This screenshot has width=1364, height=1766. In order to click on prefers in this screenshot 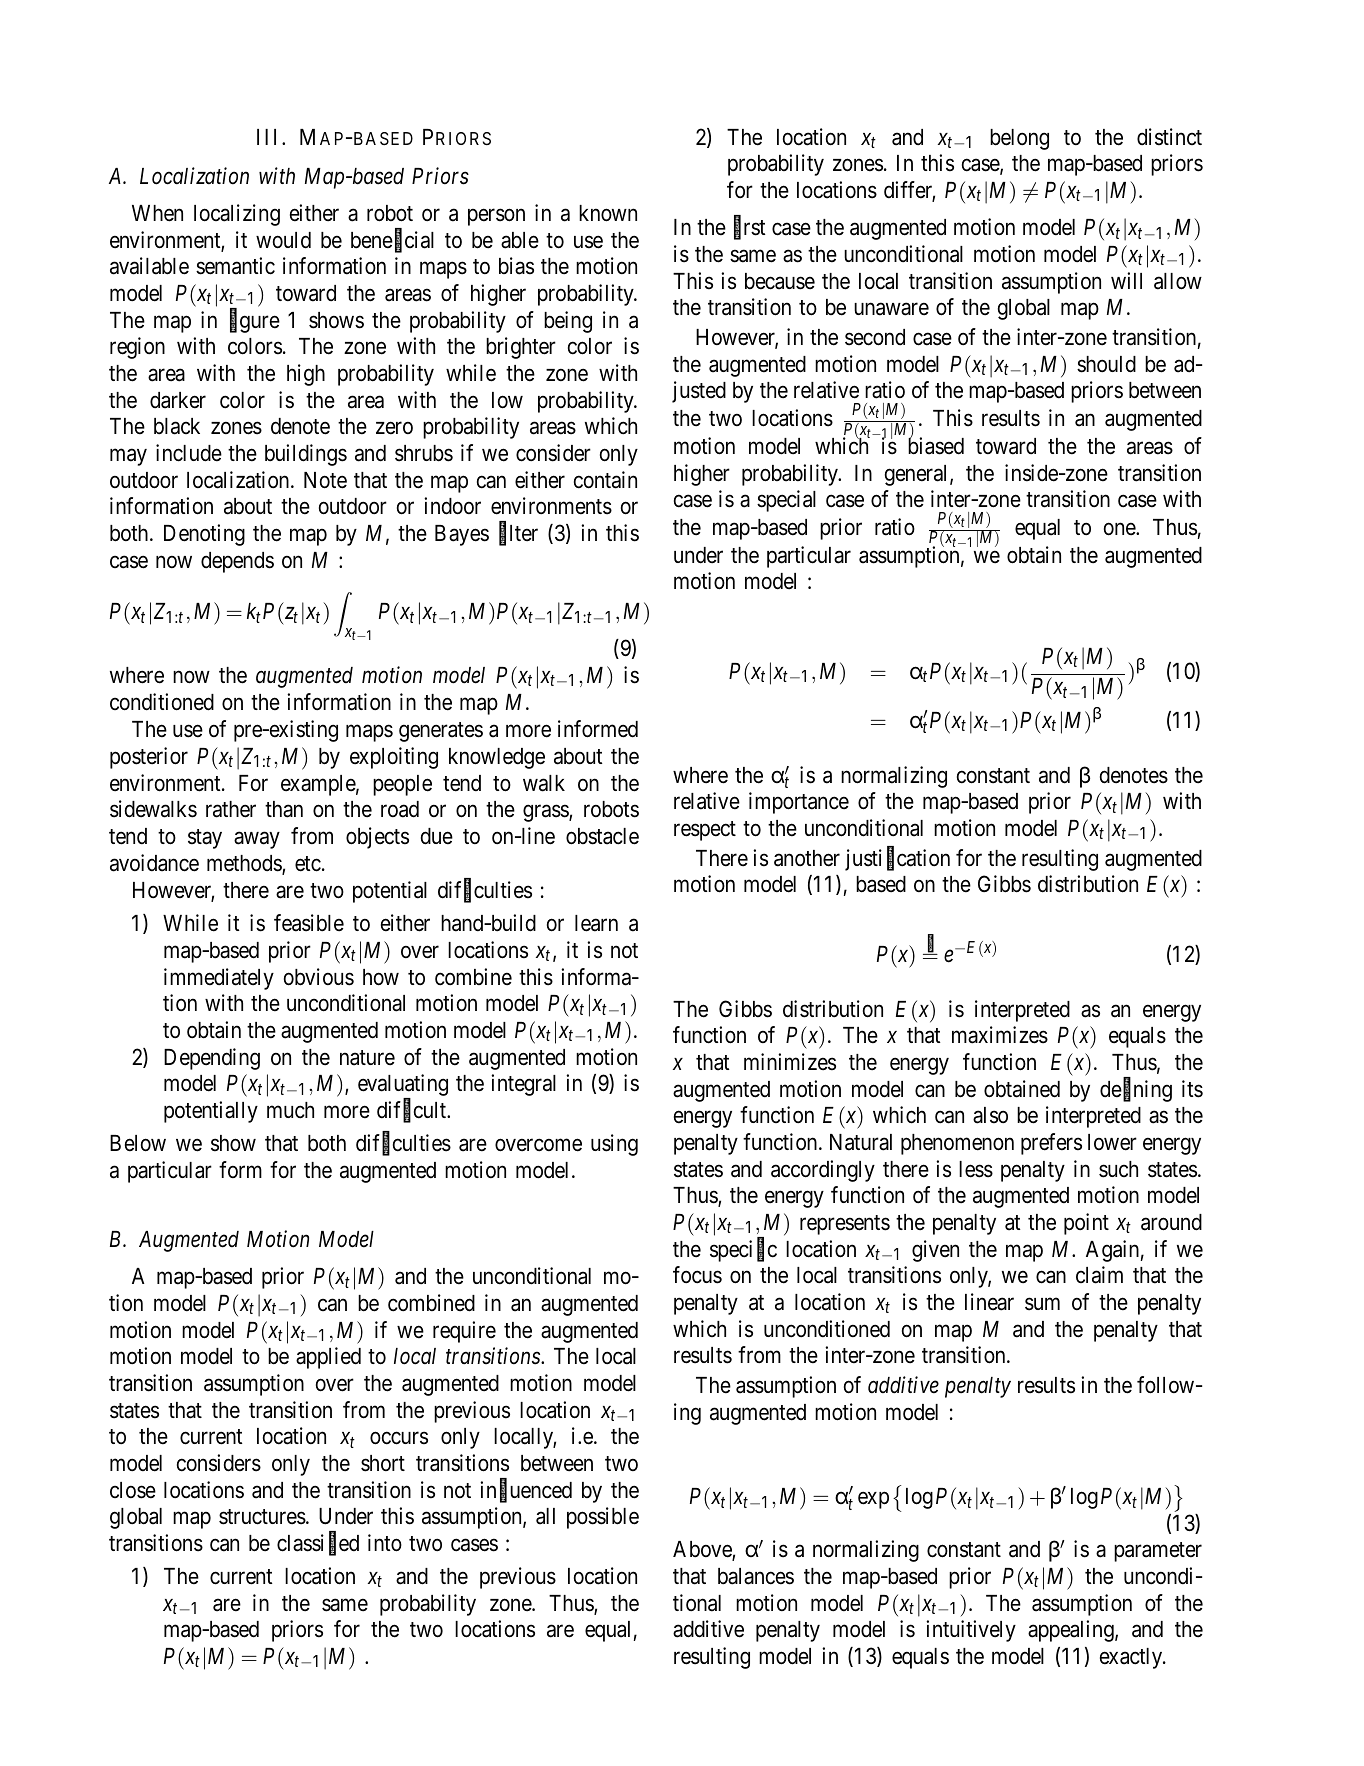, I will do `click(1051, 1144)`.
